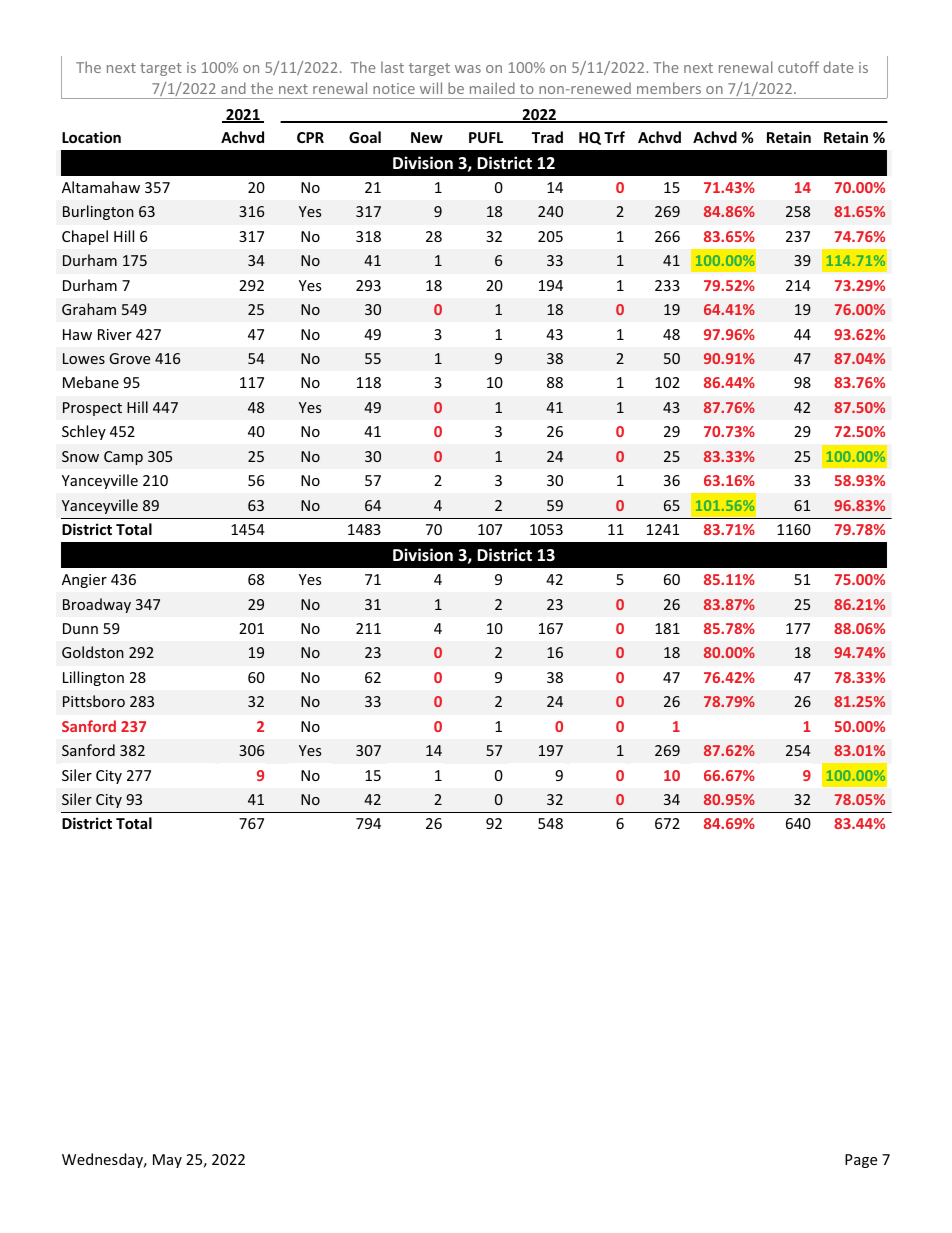 Image resolution: width=952 pixels, height=1233 pixels. I want to click on Broadway, so click(97, 605).
